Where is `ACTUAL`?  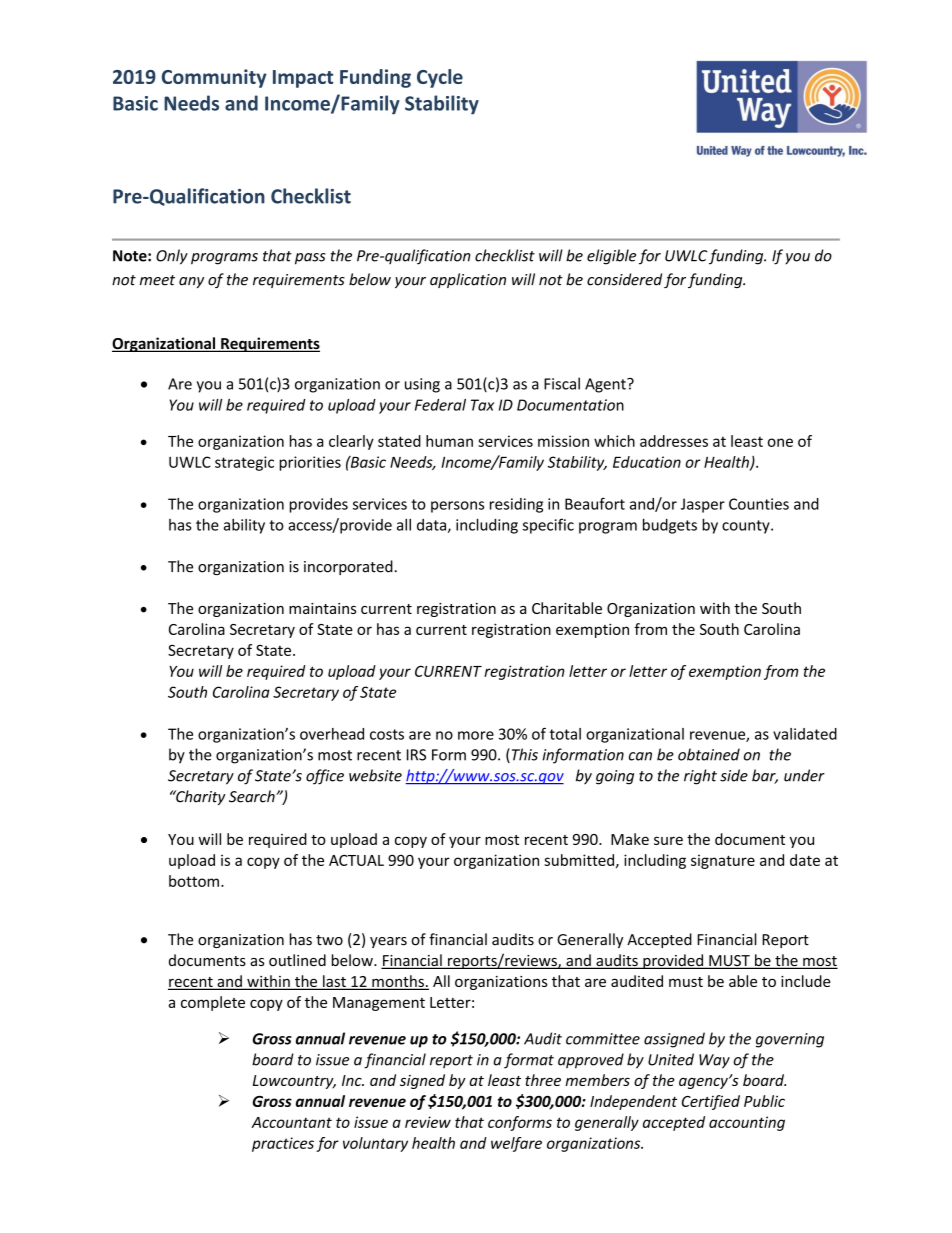 ACTUAL is located at coordinates (356, 860).
